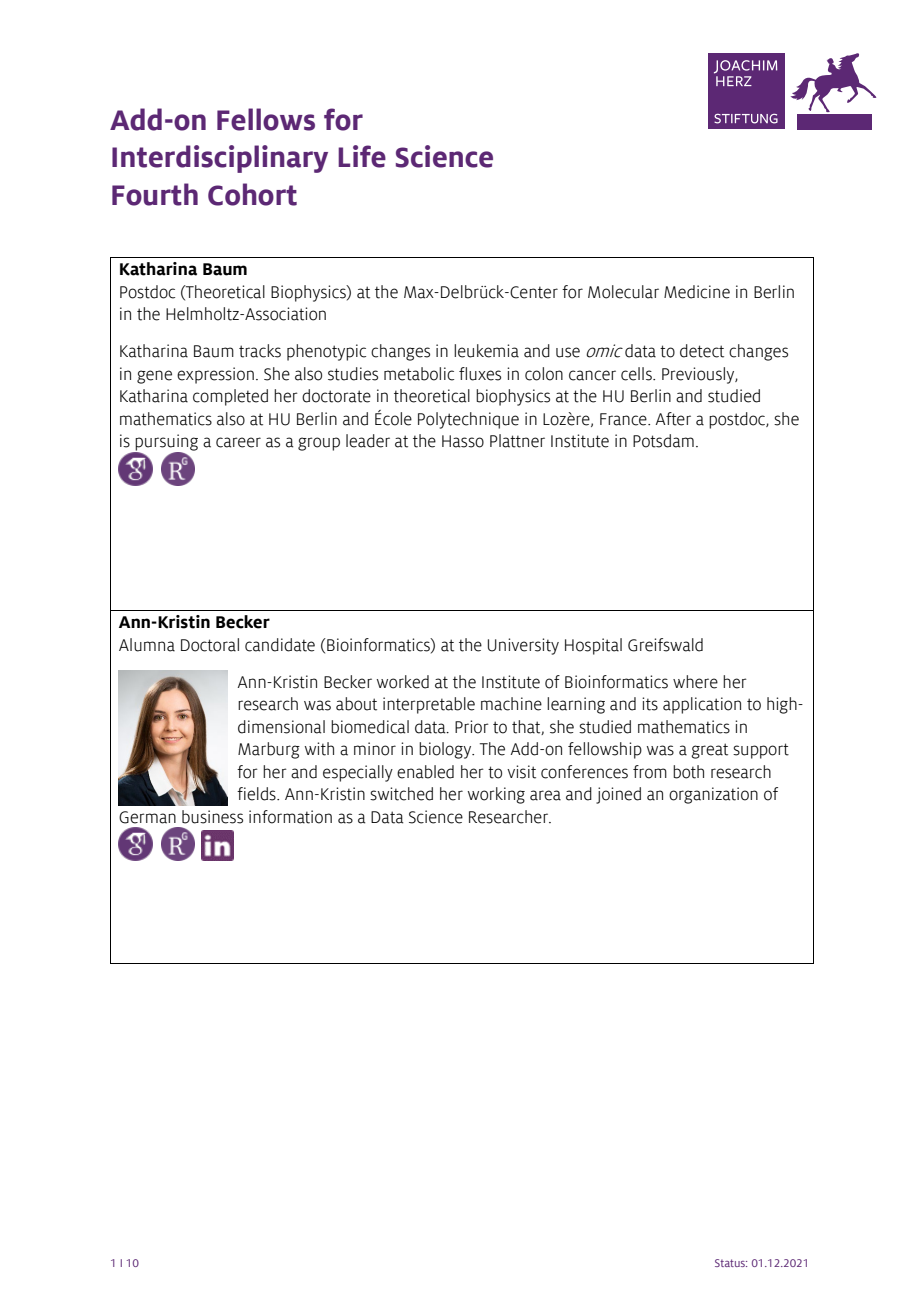  I want to click on Hospital, so click(593, 646).
